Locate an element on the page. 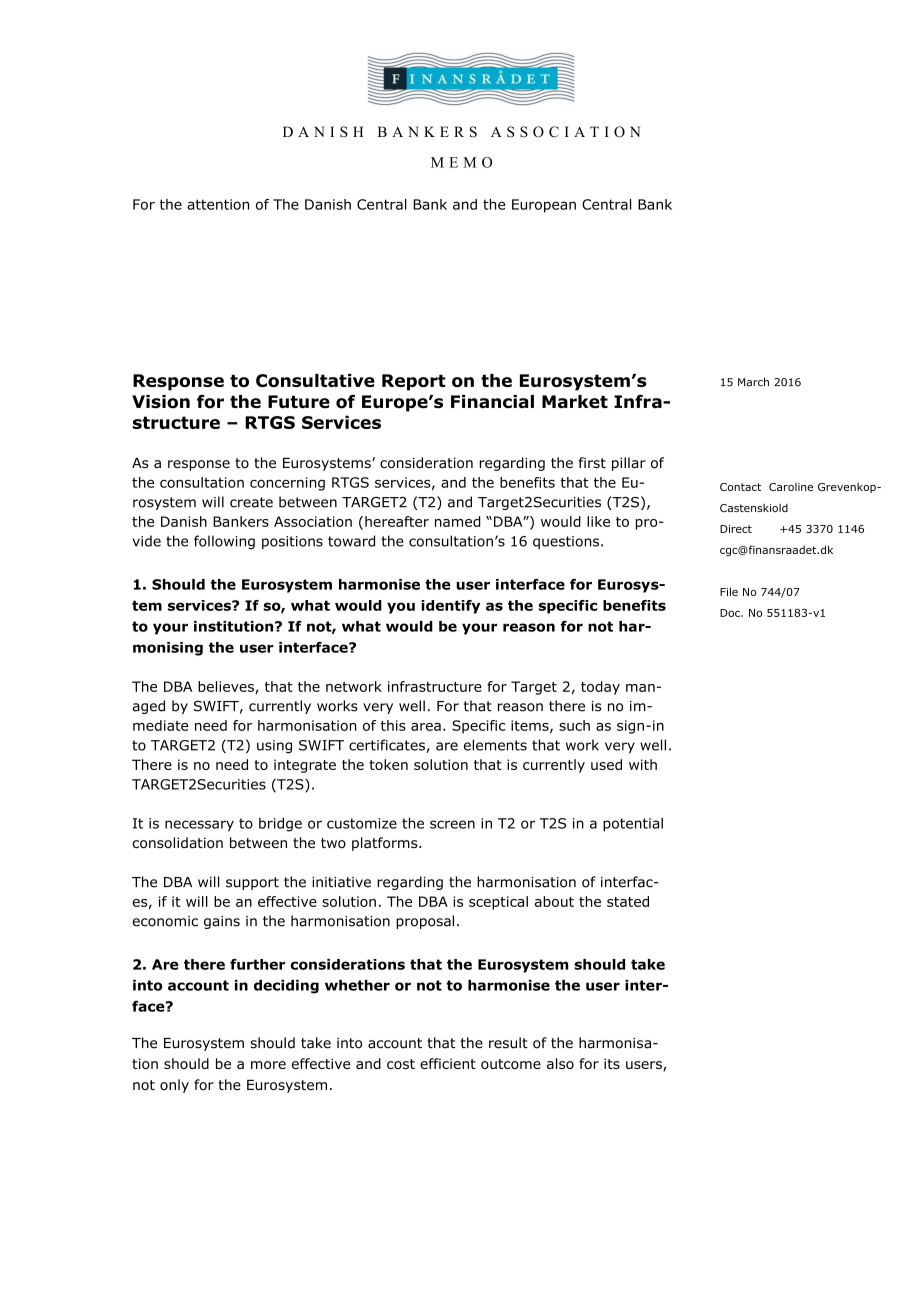 The width and height of the page is (924, 1308). elements is located at coordinates (495, 745).
